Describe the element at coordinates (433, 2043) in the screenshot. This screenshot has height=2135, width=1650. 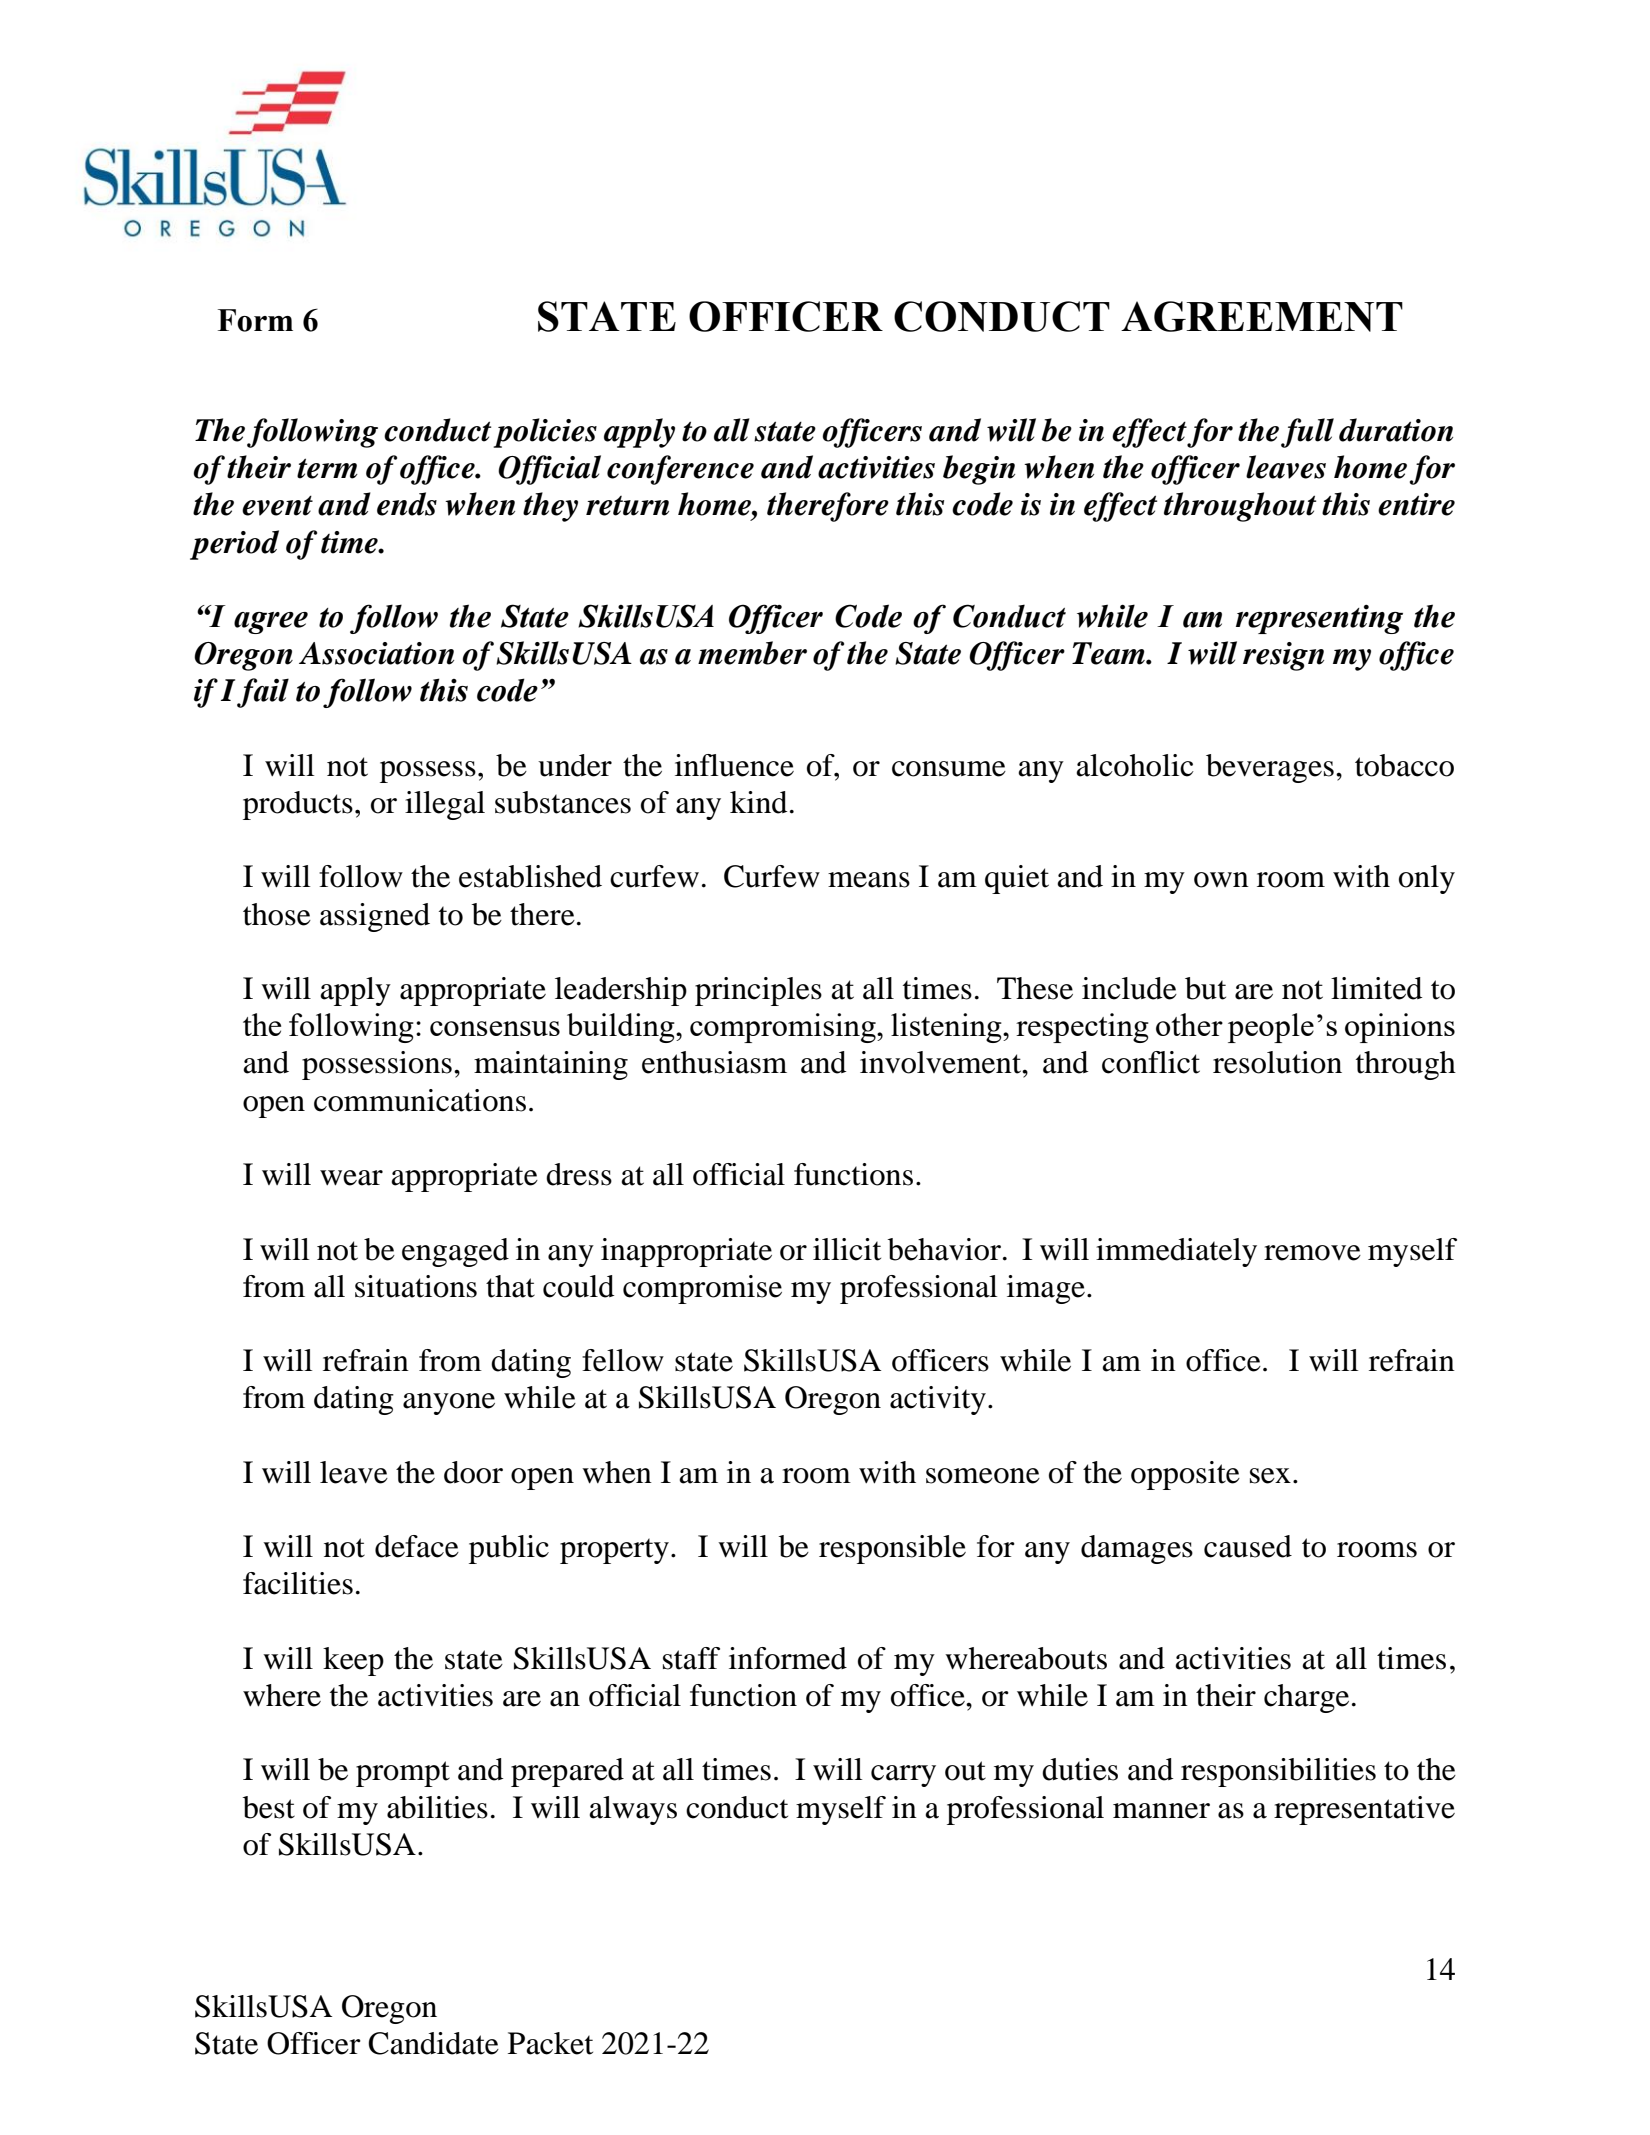
I see `Candidate` at that location.
